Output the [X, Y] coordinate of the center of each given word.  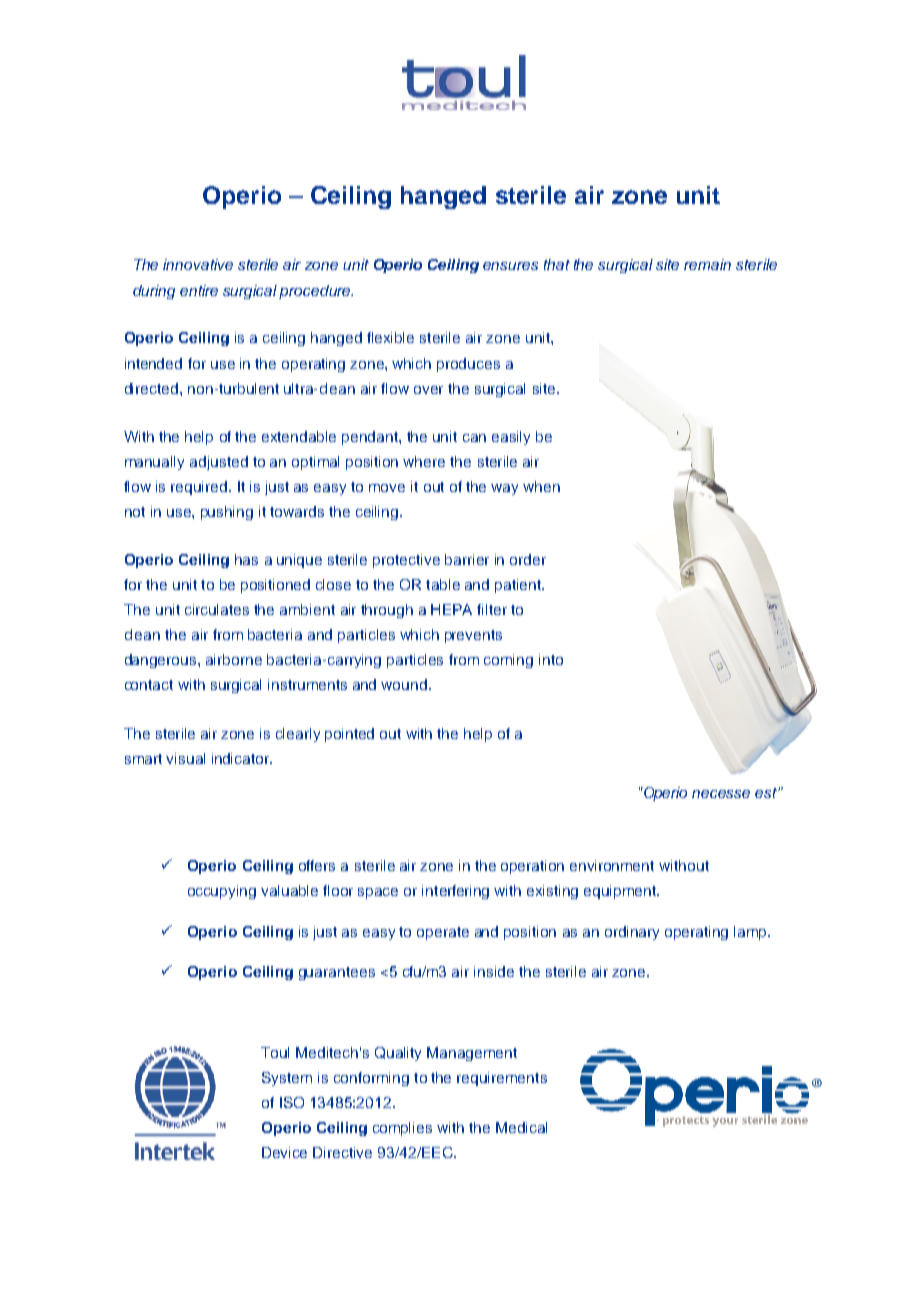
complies [402, 1129]
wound [405, 684]
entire [199, 290]
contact [149, 685]
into [551, 659]
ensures [510, 266]
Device [284, 1152]
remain [707, 264]
